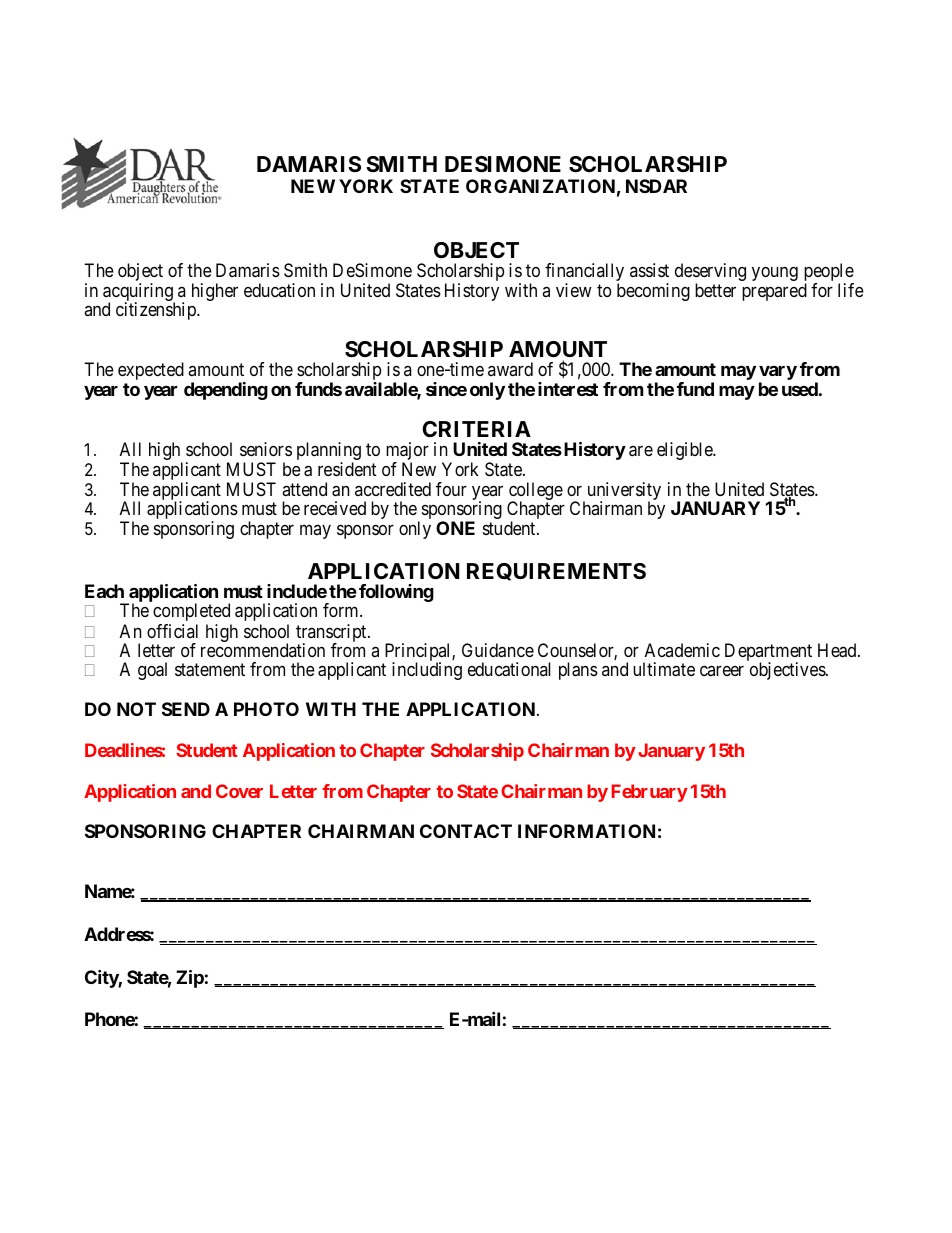  Describe the element at coordinates (775, 274) in the document. I see `young` at that location.
